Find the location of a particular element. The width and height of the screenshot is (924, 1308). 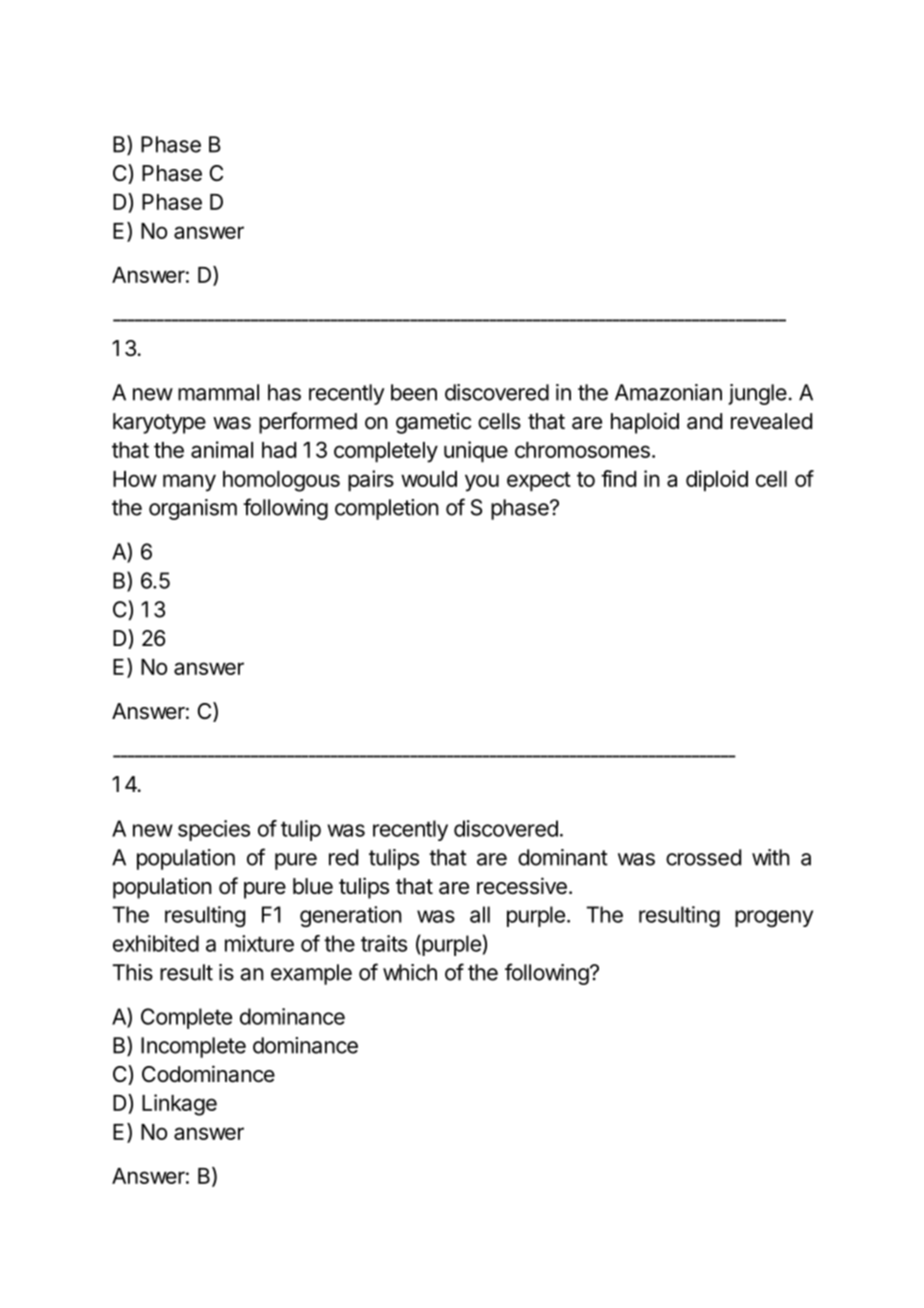

species is located at coordinates (214, 830).
